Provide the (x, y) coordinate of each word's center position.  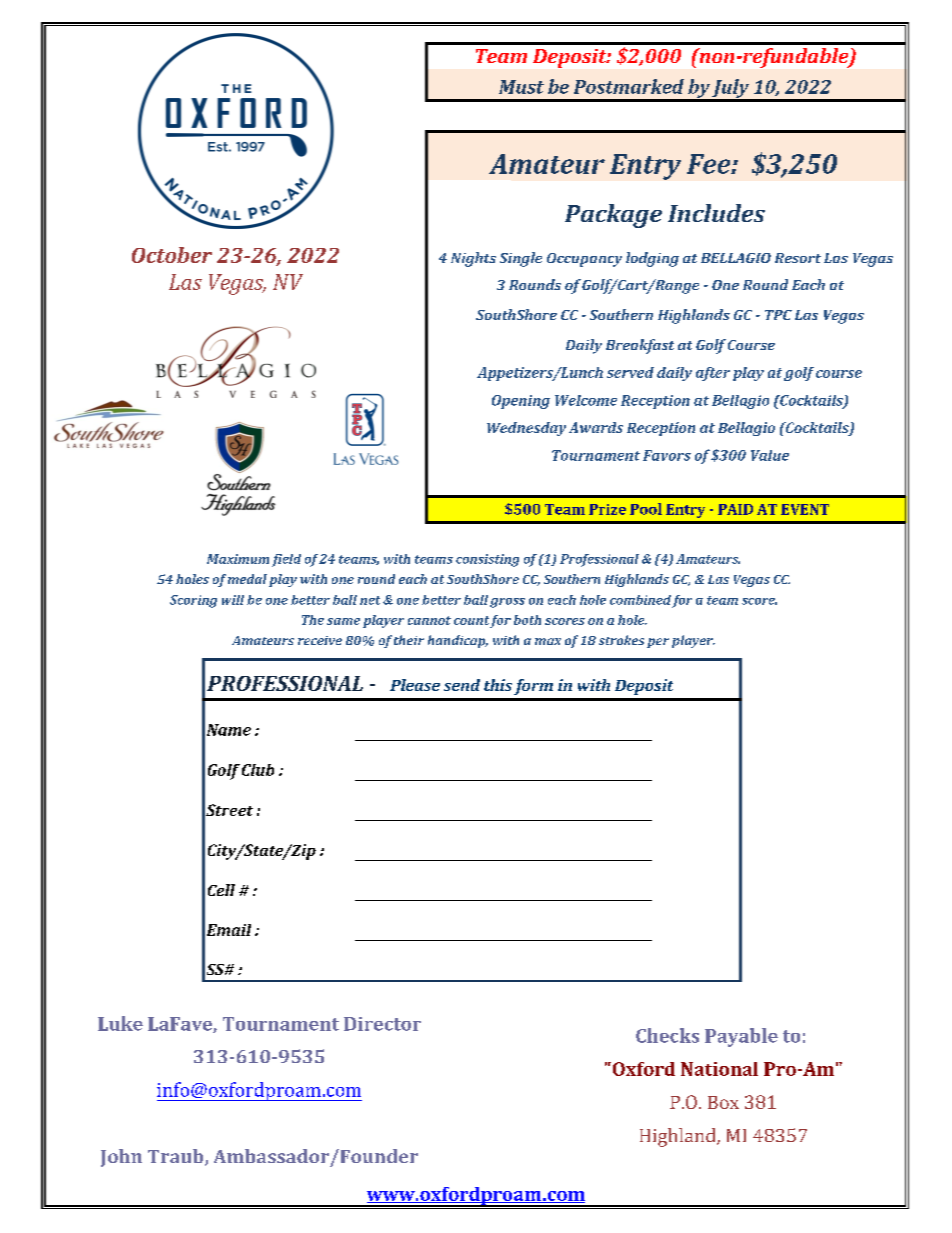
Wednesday (526, 429)
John (121, 1158)
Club (258, 770)
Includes (716, 213)
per (658, 643)
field (286, 560)
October (172, 255)
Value (770, 455)
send (462, 685)
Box (723, 1102)
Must (521, 87)
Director (382, 1024)
